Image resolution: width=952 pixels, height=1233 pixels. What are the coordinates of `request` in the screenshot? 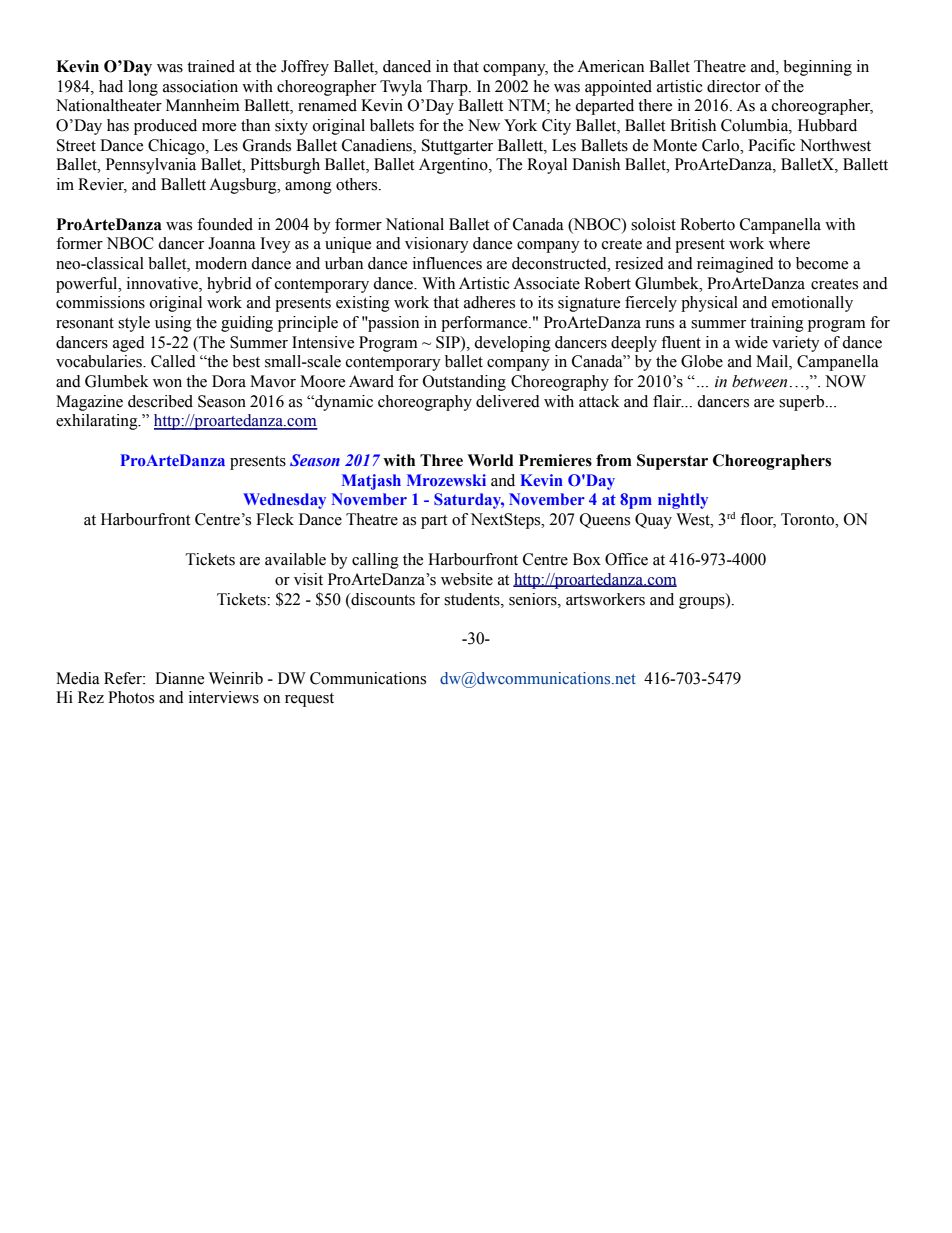 It's located at (309, 700).
